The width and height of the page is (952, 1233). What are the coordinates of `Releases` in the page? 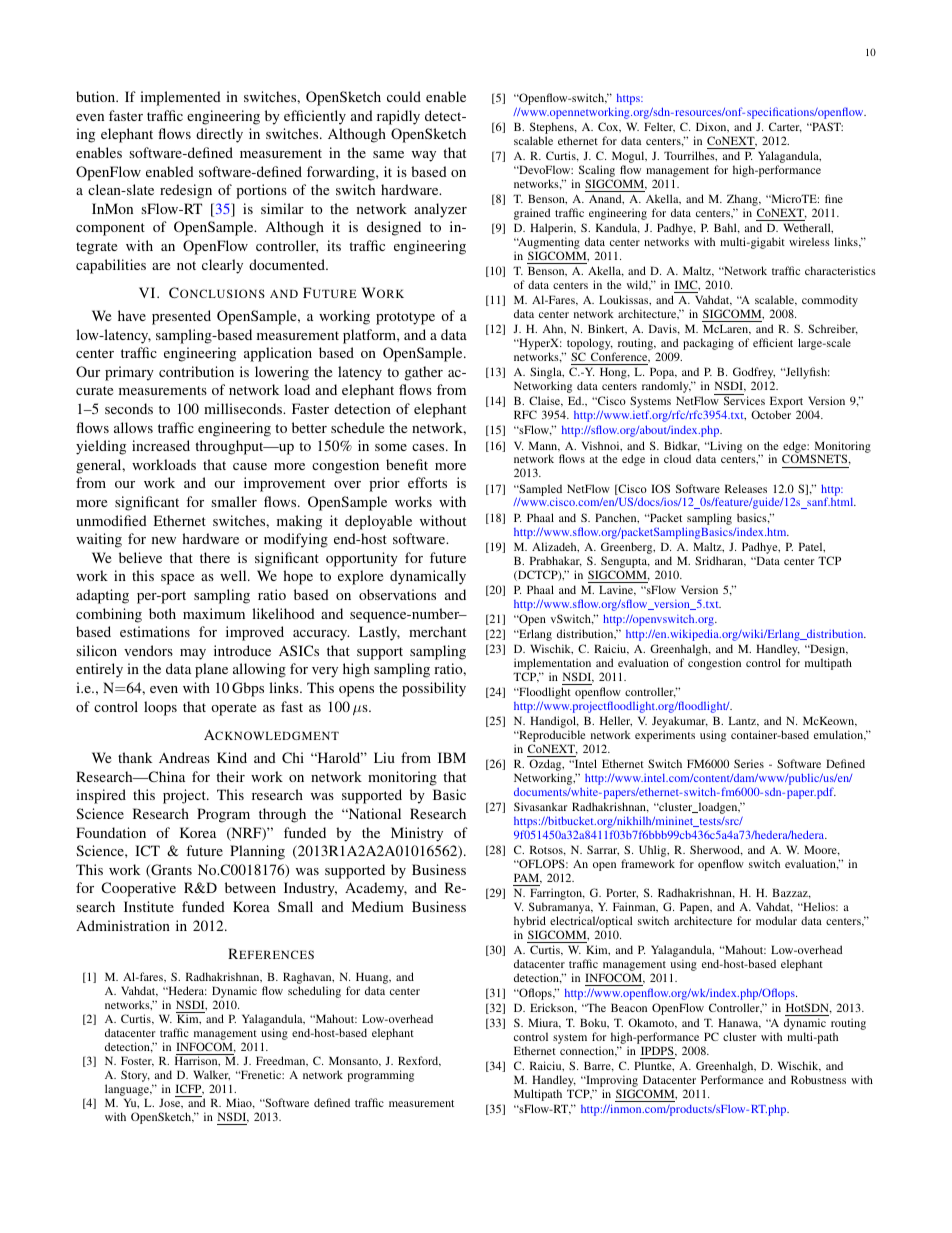 It's located at (746, 488).
